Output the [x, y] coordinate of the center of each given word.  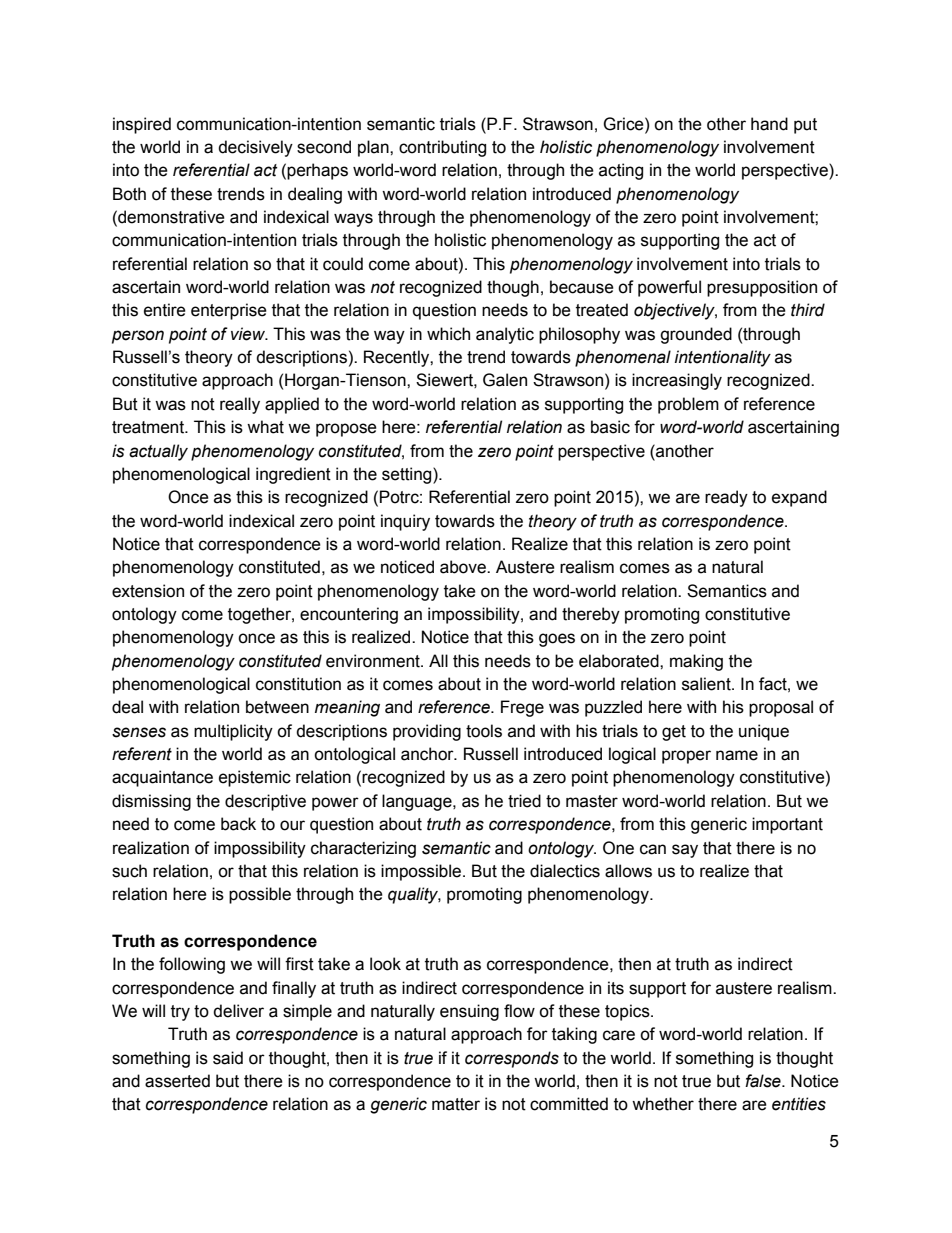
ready [726, 498]
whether [663, 1104]
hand [769, 124]
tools [484, 731]
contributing [442, 148]
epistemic [255, 778]
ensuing [469, 1012]
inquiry [405, 522]
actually [158, 452]
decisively [255, 148]
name [737, 755]
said [228, 1058]
